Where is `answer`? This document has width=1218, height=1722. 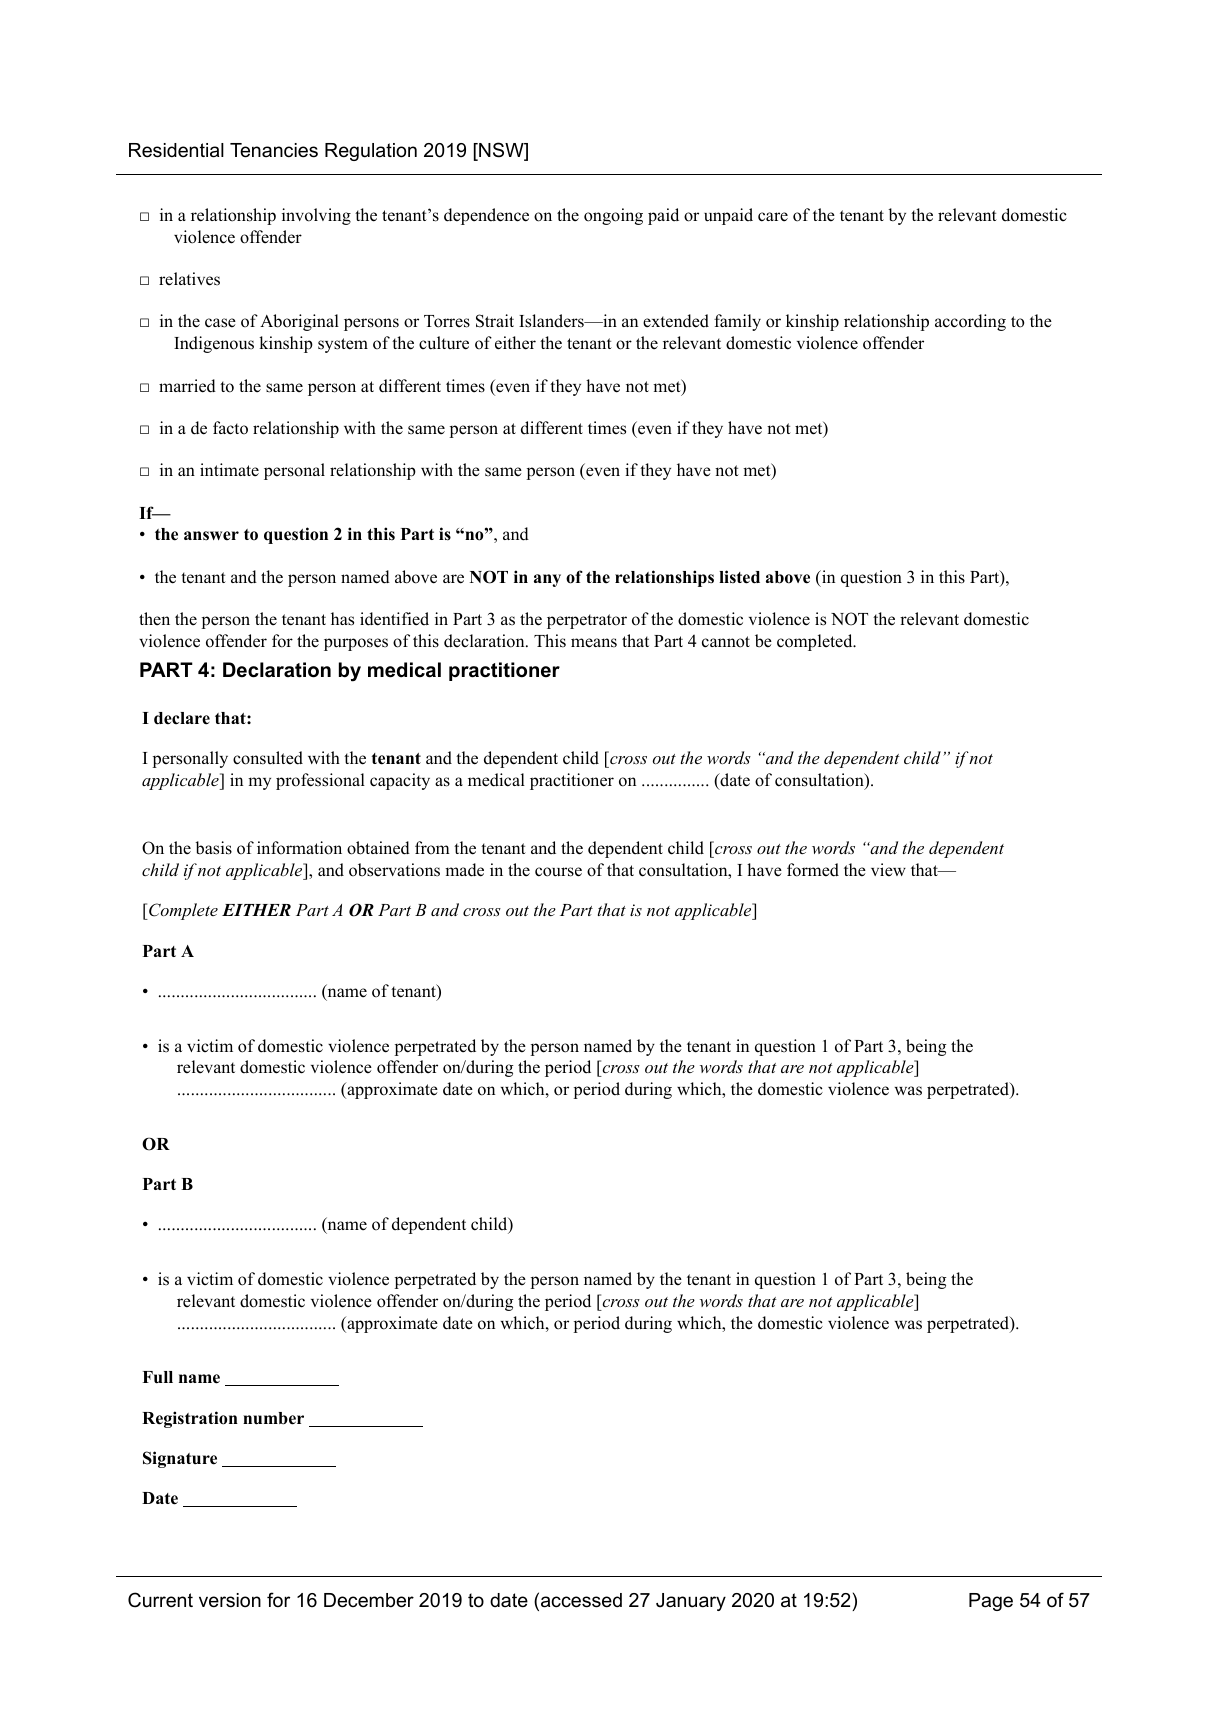 answer is located at coordinates (211, 536).
